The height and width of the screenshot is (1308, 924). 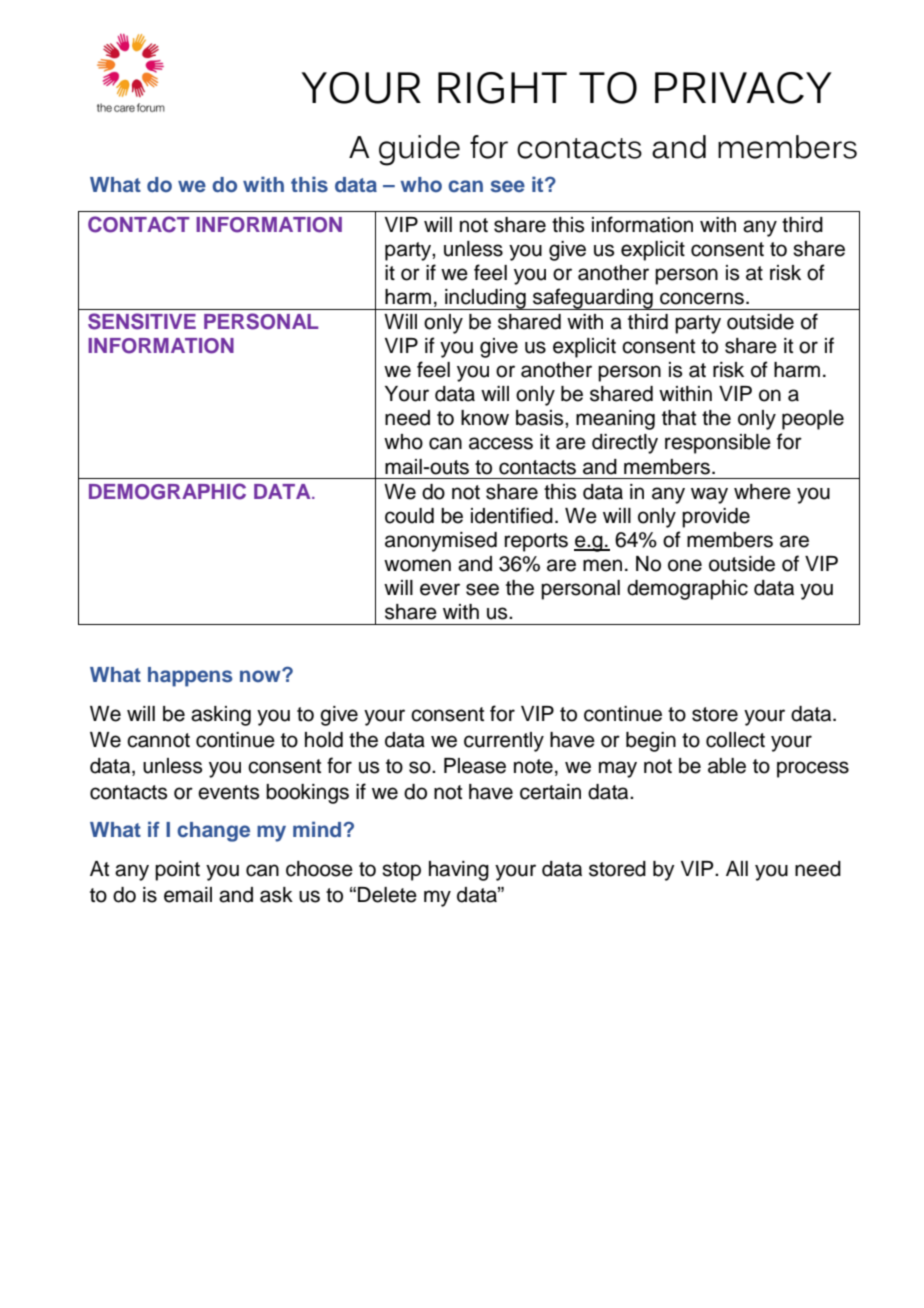 What do you see at coordinates (419, 150) in the screenshot?
I see `guide` at bounding box center [419, 150].
